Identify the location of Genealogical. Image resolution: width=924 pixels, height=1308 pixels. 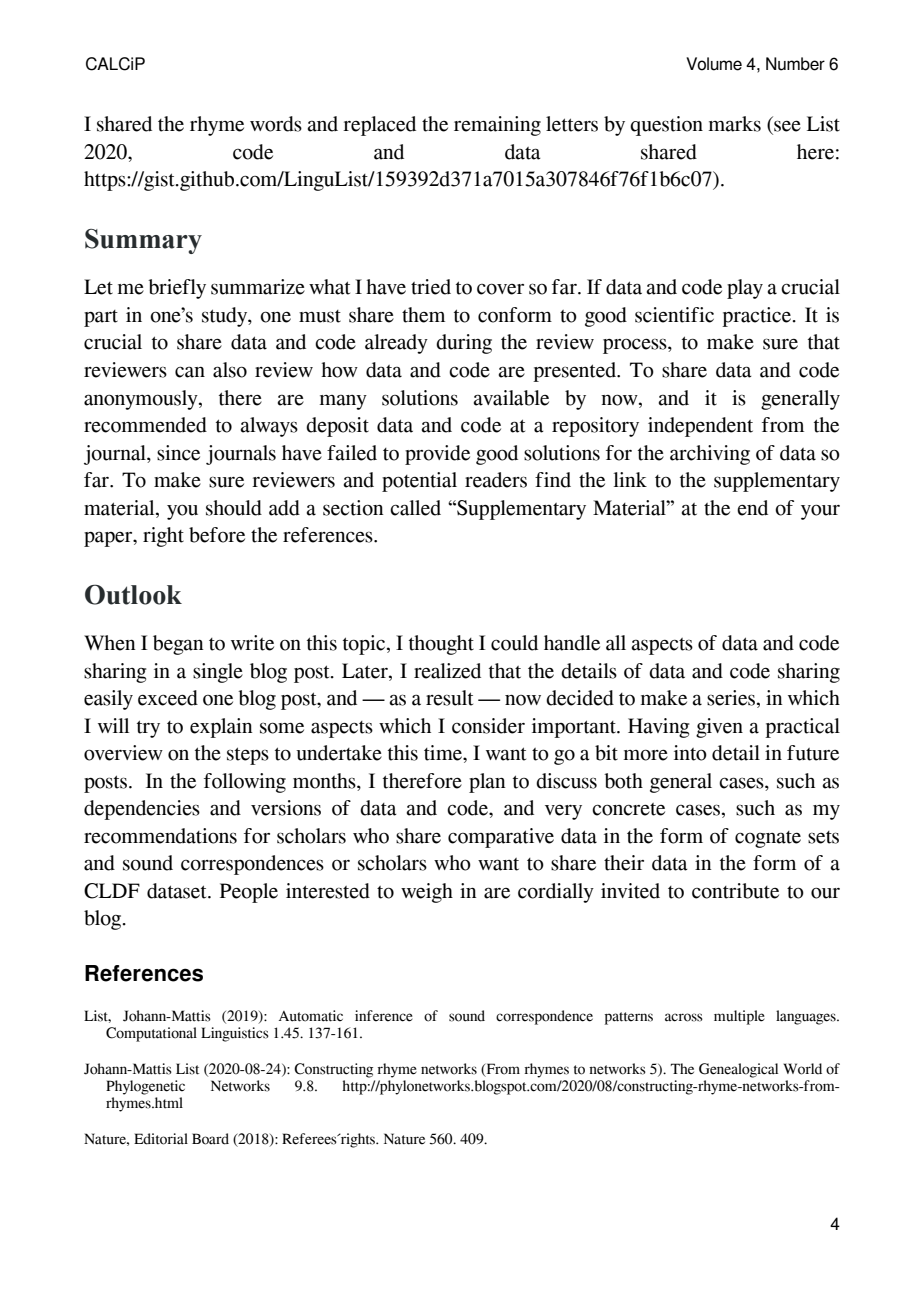
(738, 1070).
